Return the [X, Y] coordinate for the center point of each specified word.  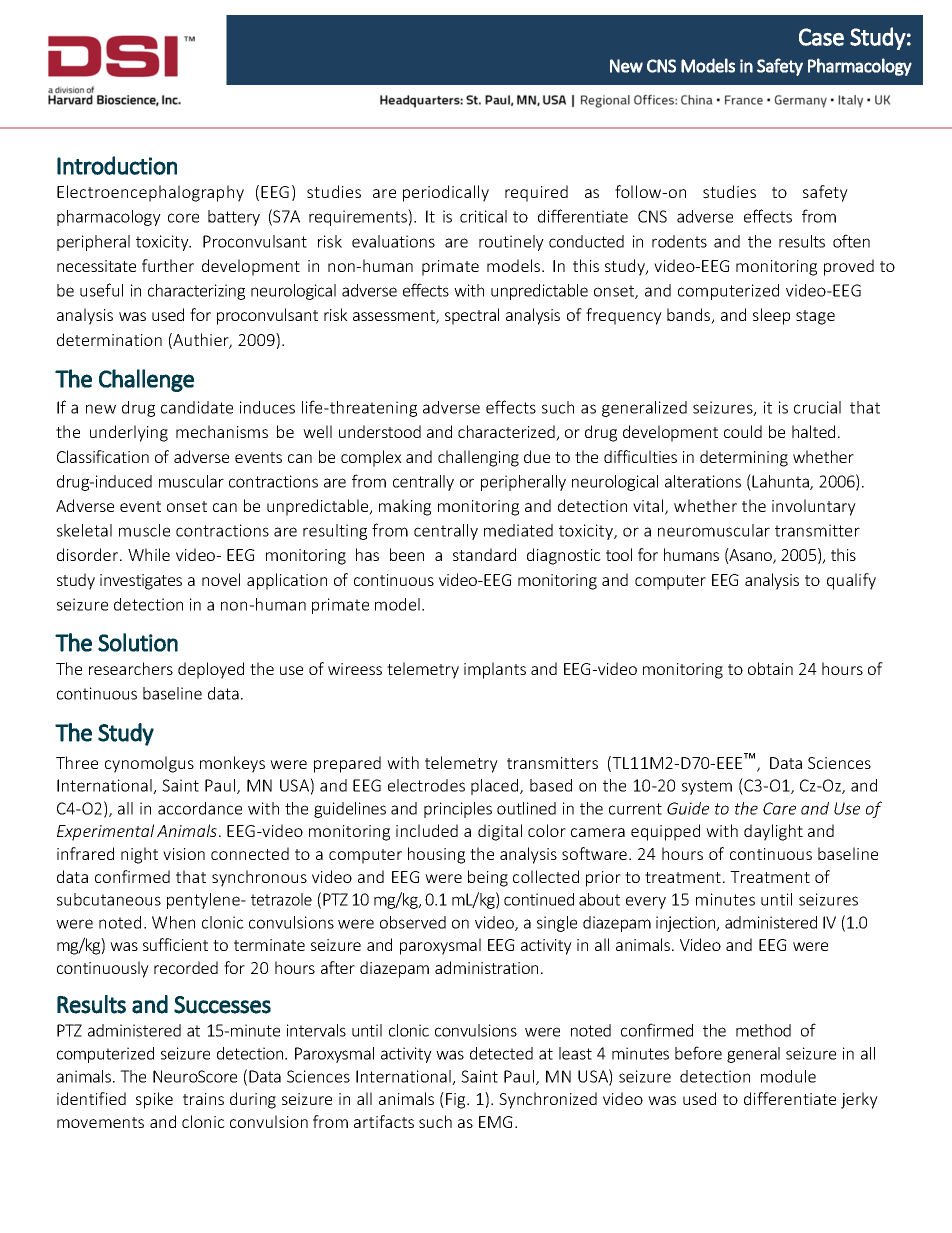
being [488, 878]
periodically [446, 193]
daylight [773, 832]
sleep [771, 316]
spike [154, 1100]
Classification [103, 456]
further [168, 265]
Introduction [117, 165]
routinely [511, 243]
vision [184, 854]
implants [495, 670]
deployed [211, 670]
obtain [770, 668]
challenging [478, 458]
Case [821, 37]
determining [744, 458]
